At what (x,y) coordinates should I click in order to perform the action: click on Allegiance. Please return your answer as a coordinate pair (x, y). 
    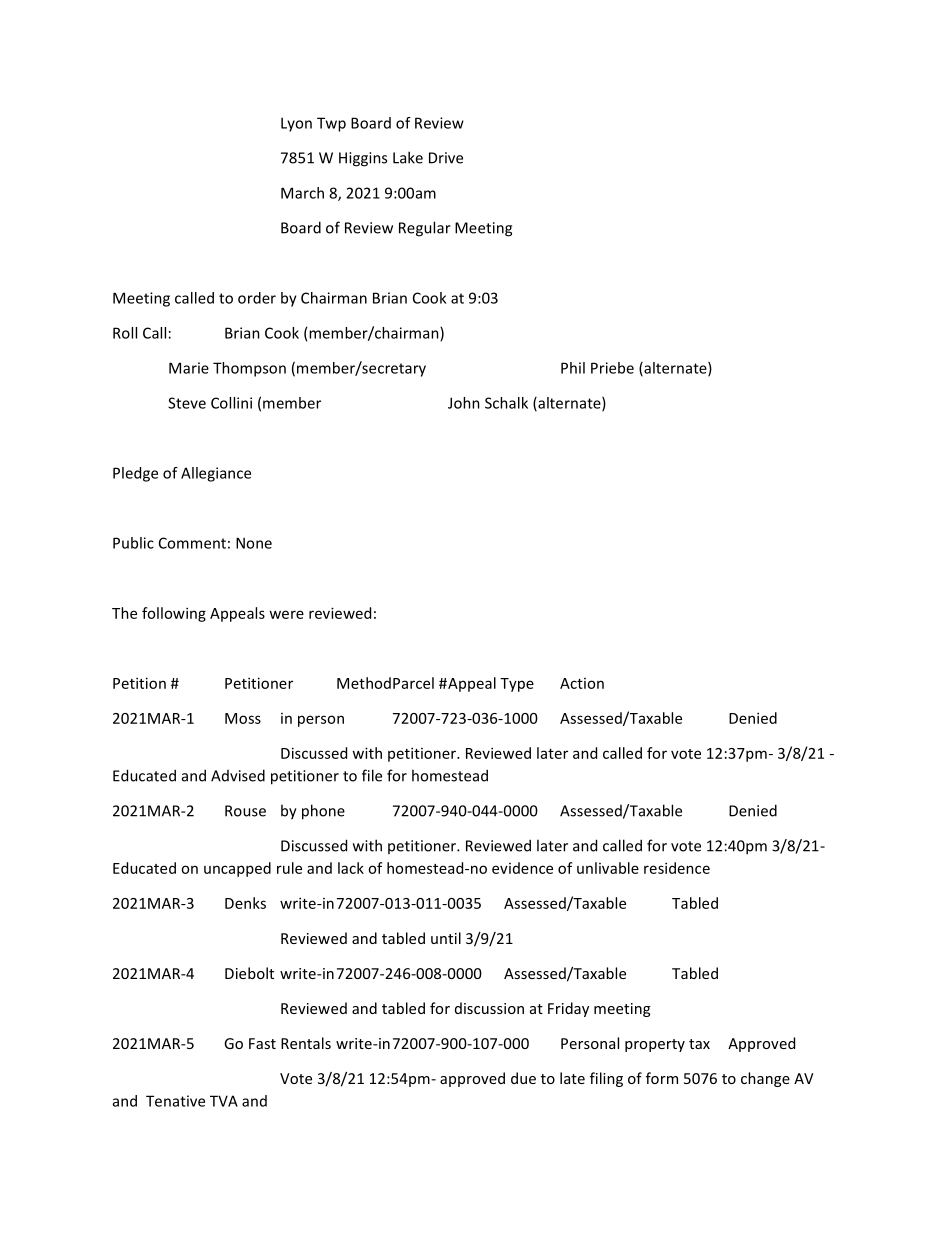
    Looking at the image, I should click on (216, 474).
